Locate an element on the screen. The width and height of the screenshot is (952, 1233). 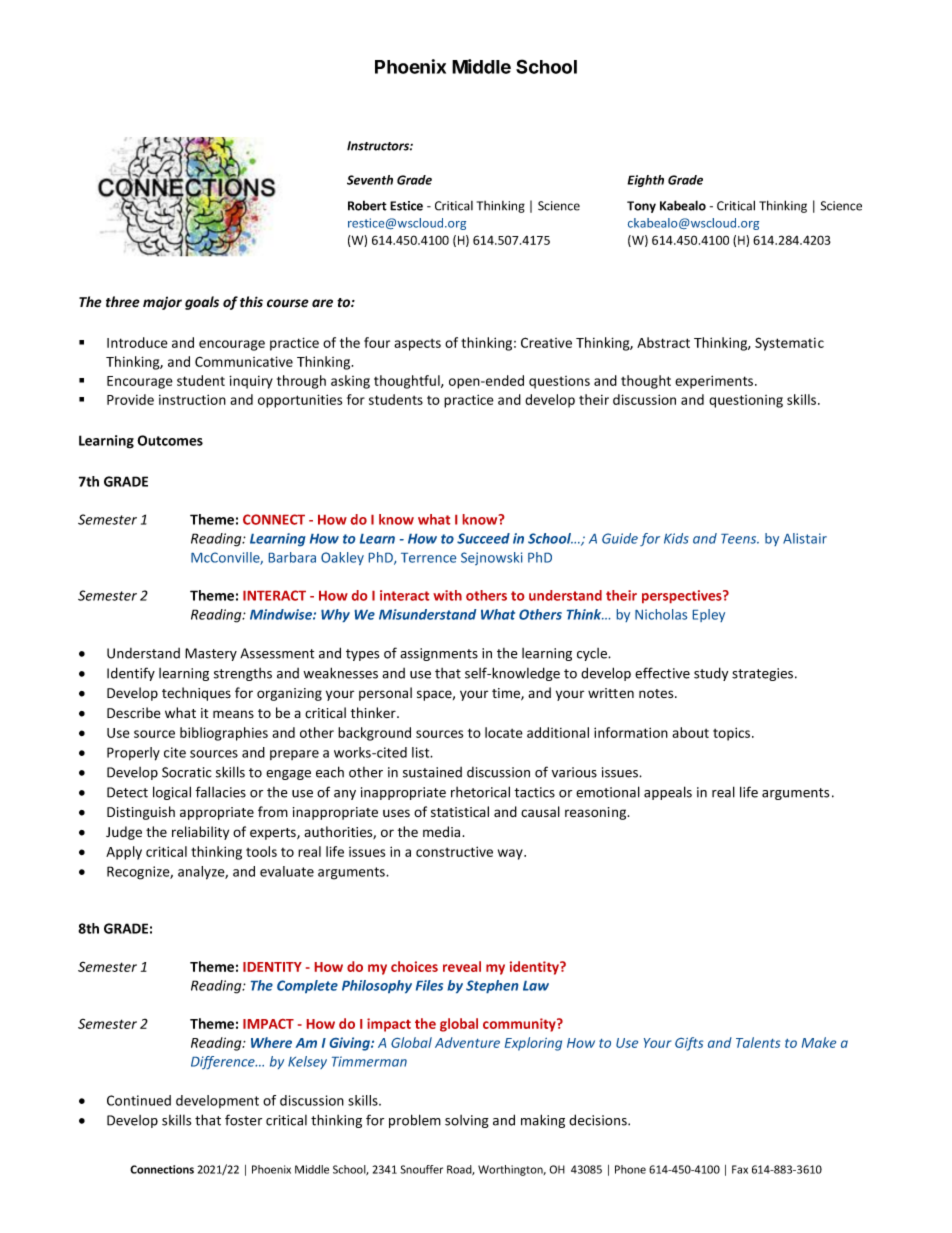
foster is located at coordinates (243, 1120).
